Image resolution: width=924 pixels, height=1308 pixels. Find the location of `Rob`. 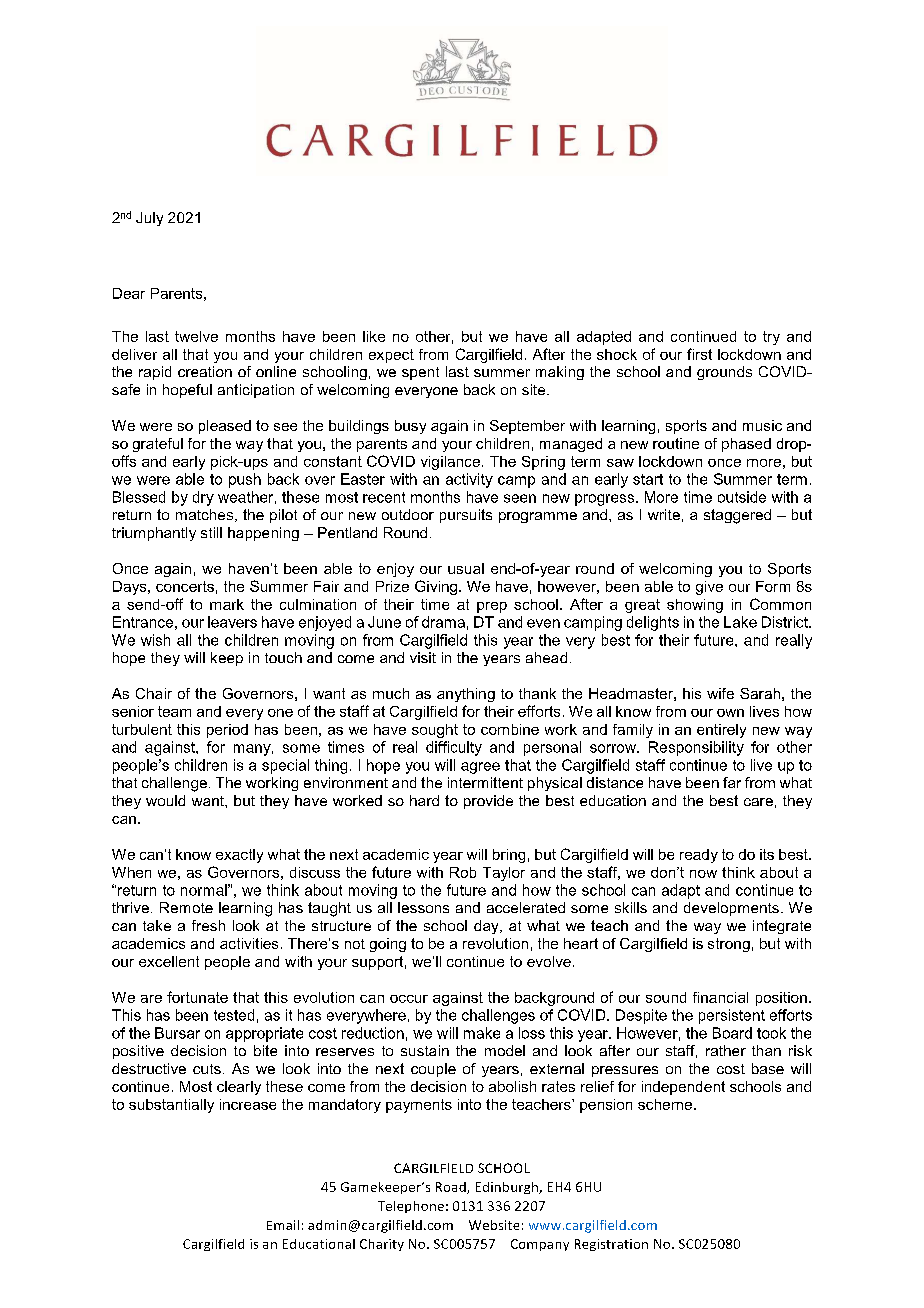

Rob is located at coordinates (463, 872).
